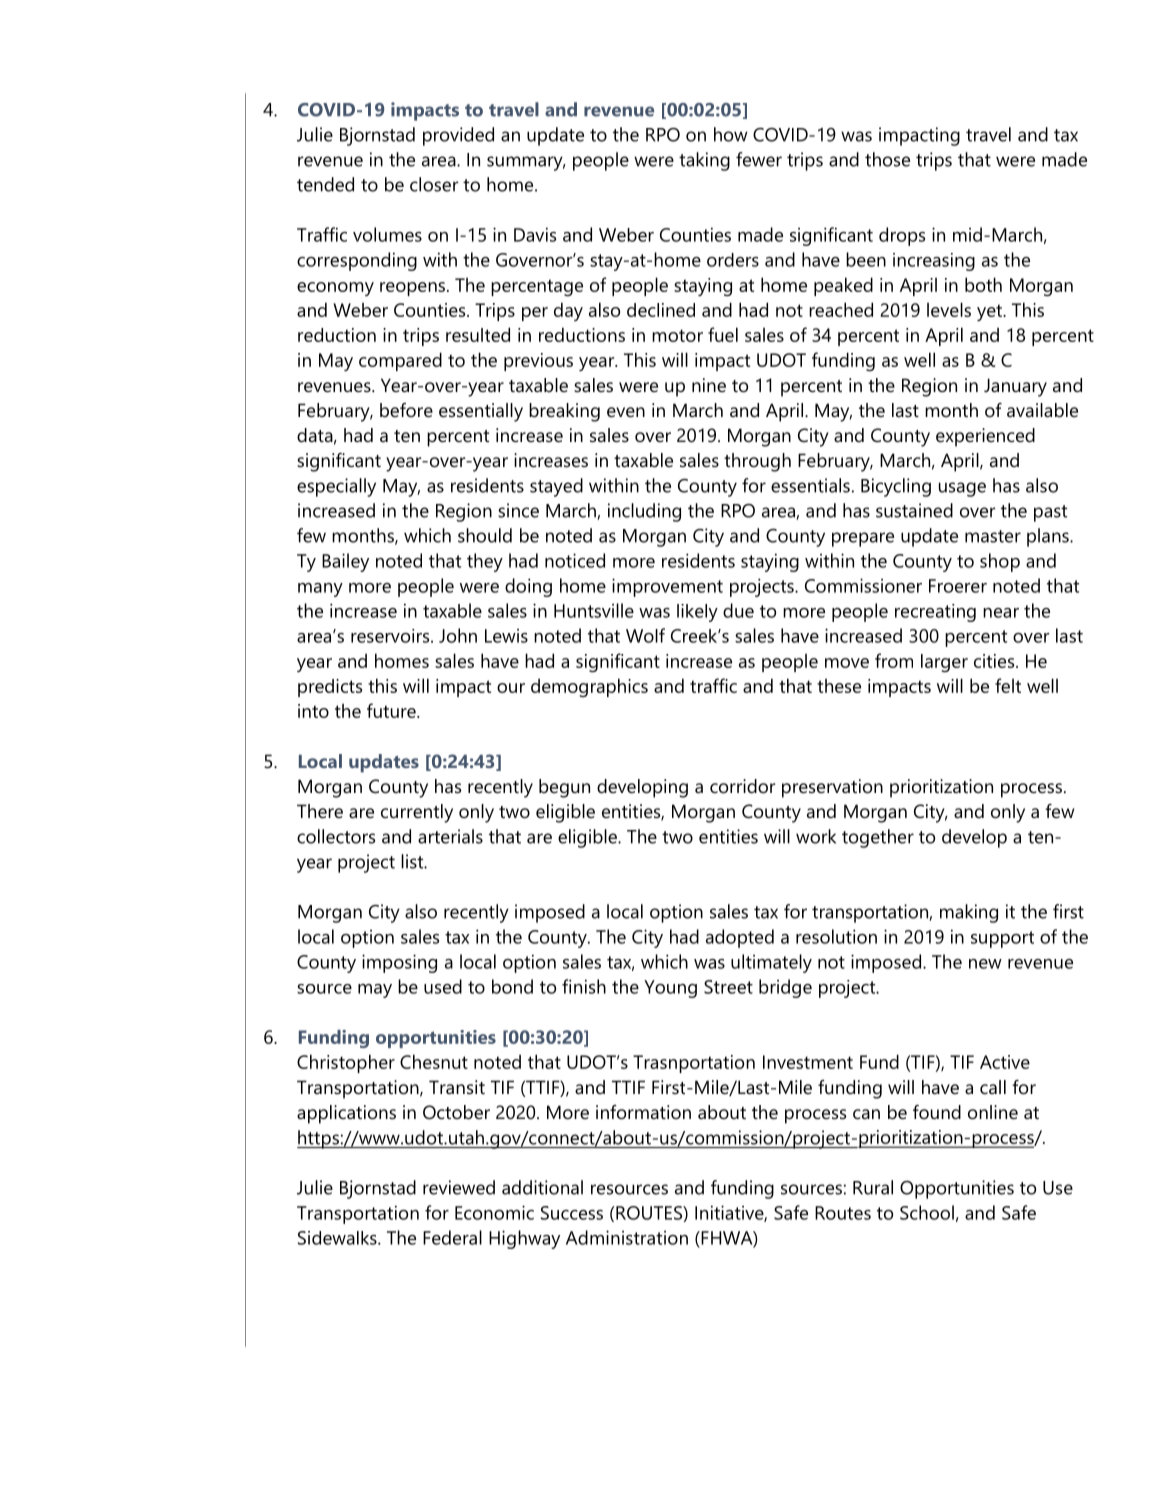  Describe the element at coordinates (627, 1237) in the document. I see `Administration` at that location.
